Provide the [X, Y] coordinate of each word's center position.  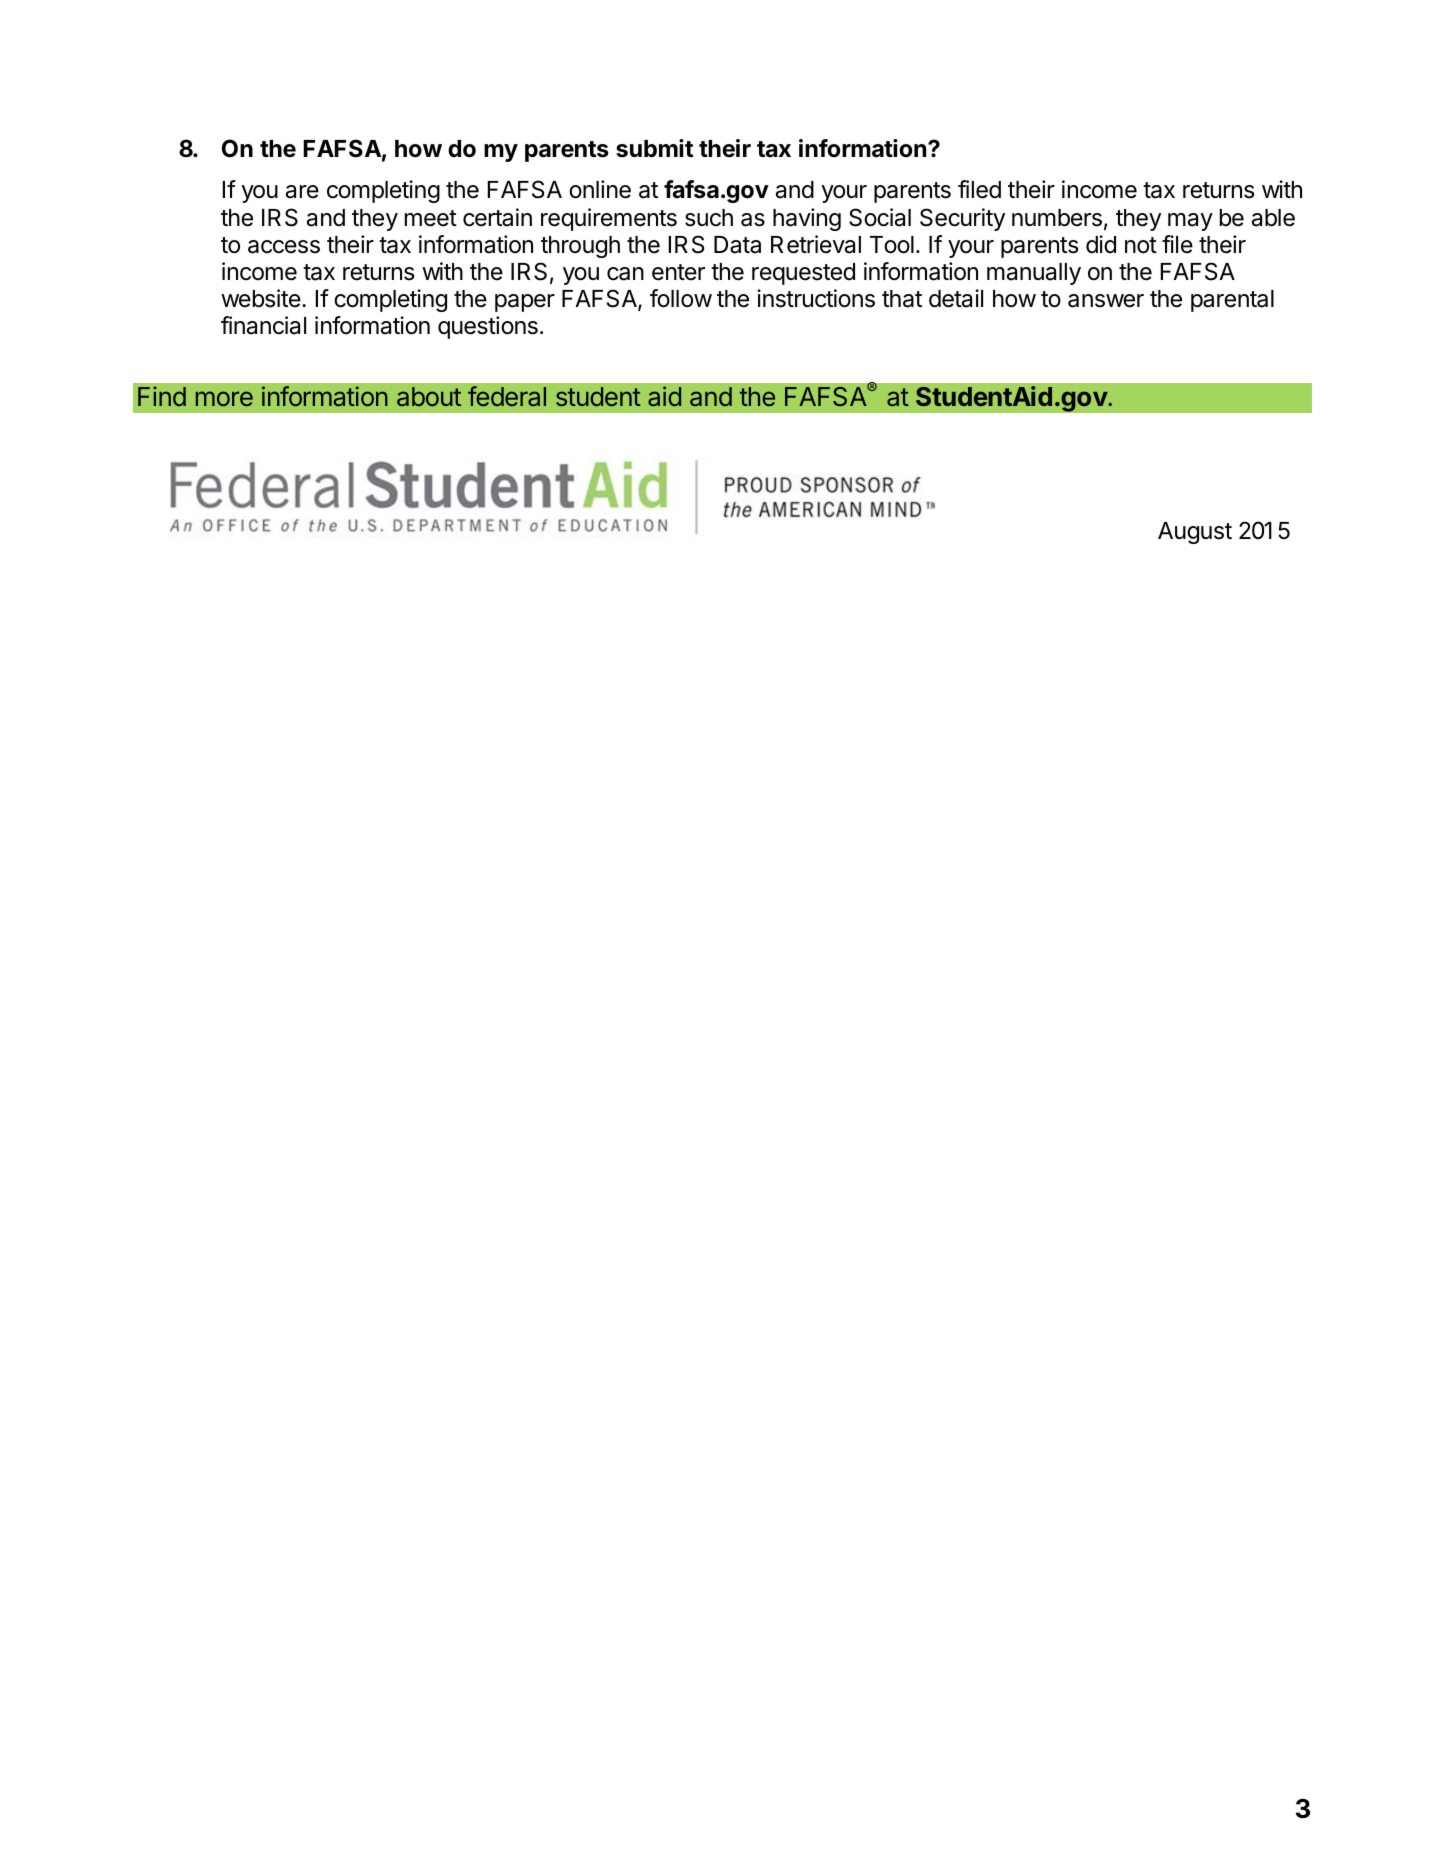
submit [654, 148]
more [224, 398]
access [284, 247]
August [1195, 533]
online [600, 189]
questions [488, 327]
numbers [1057, 218]
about [429, 396]
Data [737, 245]
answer [1106, 301]
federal [507, 396]
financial [263, 325]
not [1141, 245]
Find [162, 396]
